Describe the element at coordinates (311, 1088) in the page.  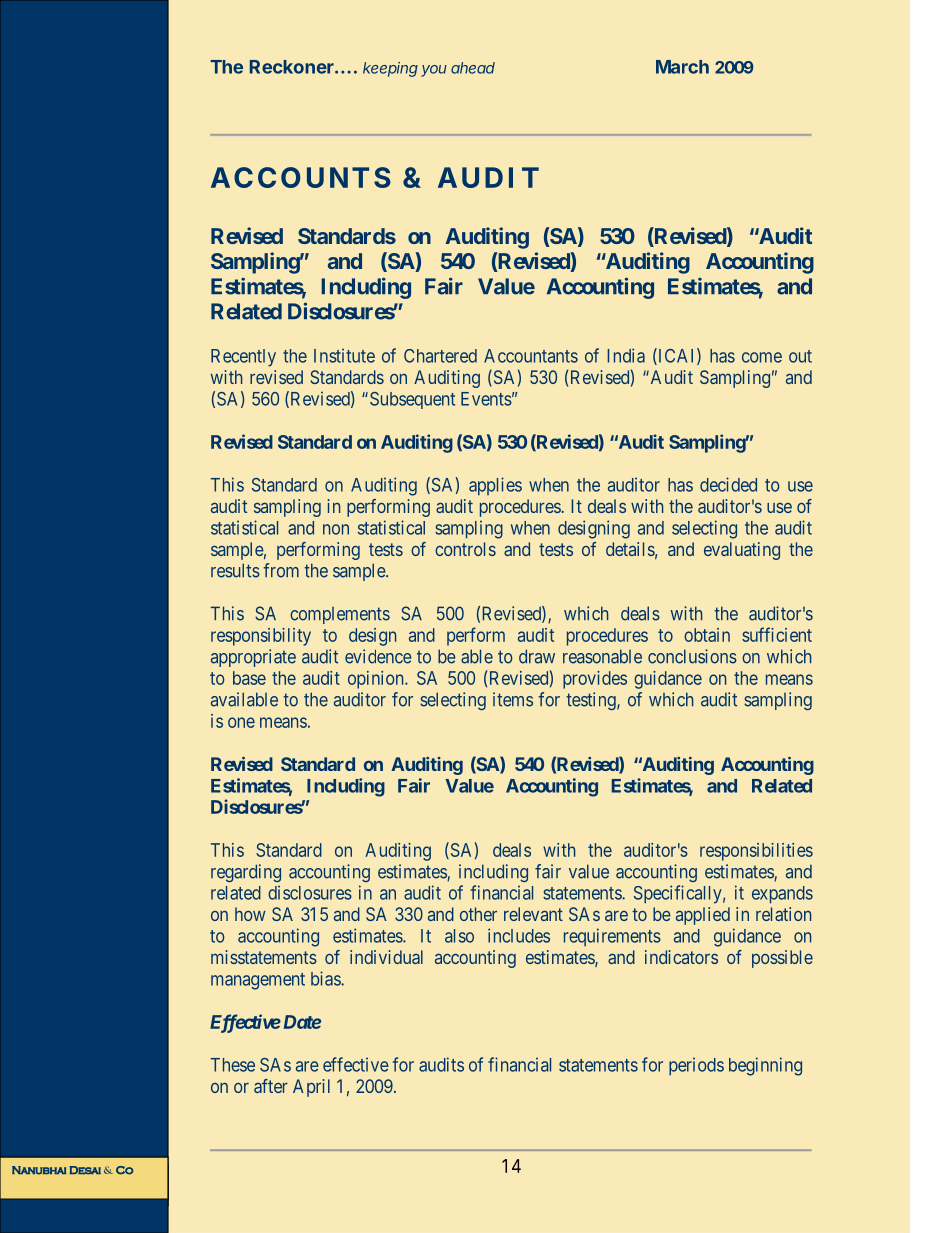
I see `April` at that location.
